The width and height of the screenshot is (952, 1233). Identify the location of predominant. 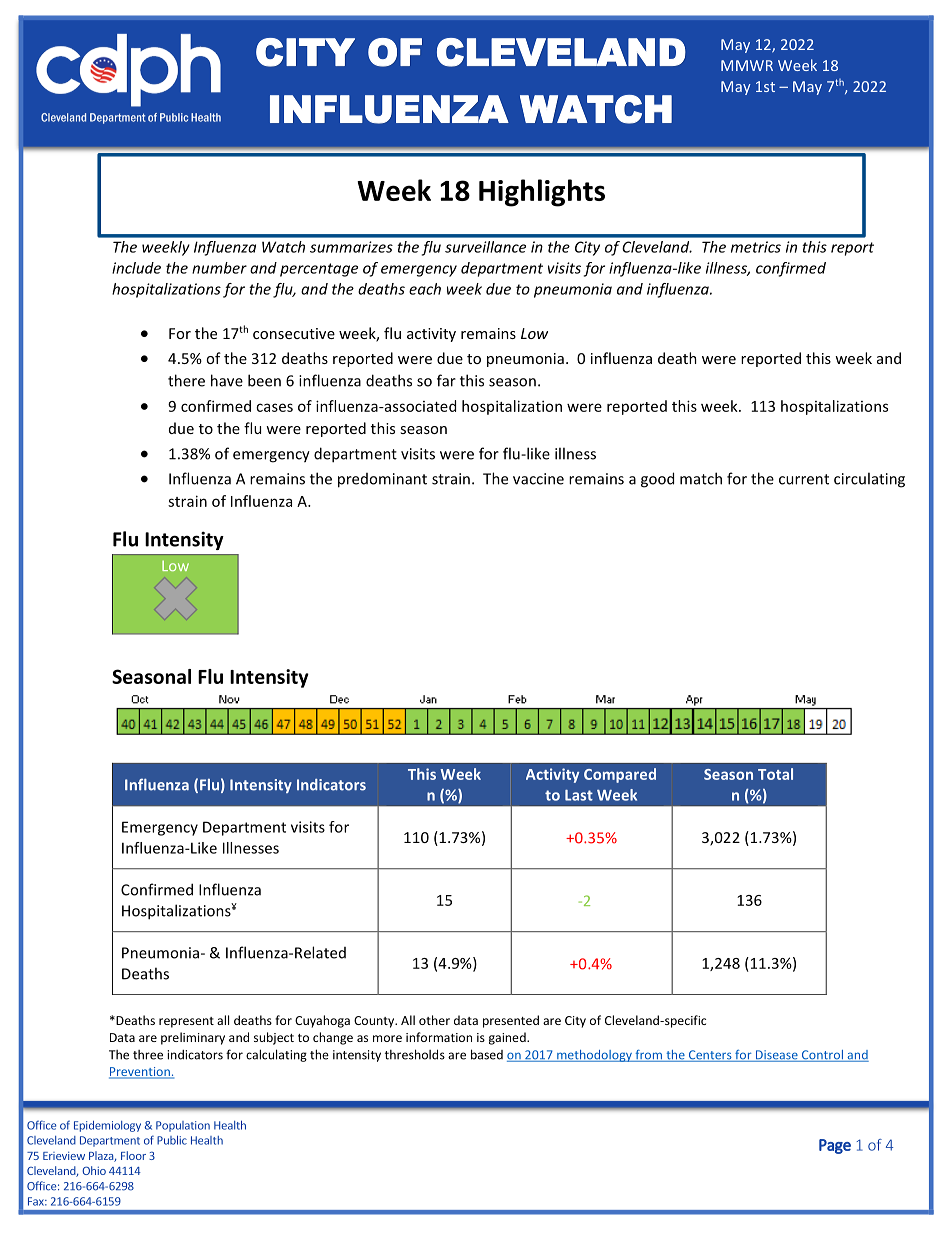
(382, 480).
